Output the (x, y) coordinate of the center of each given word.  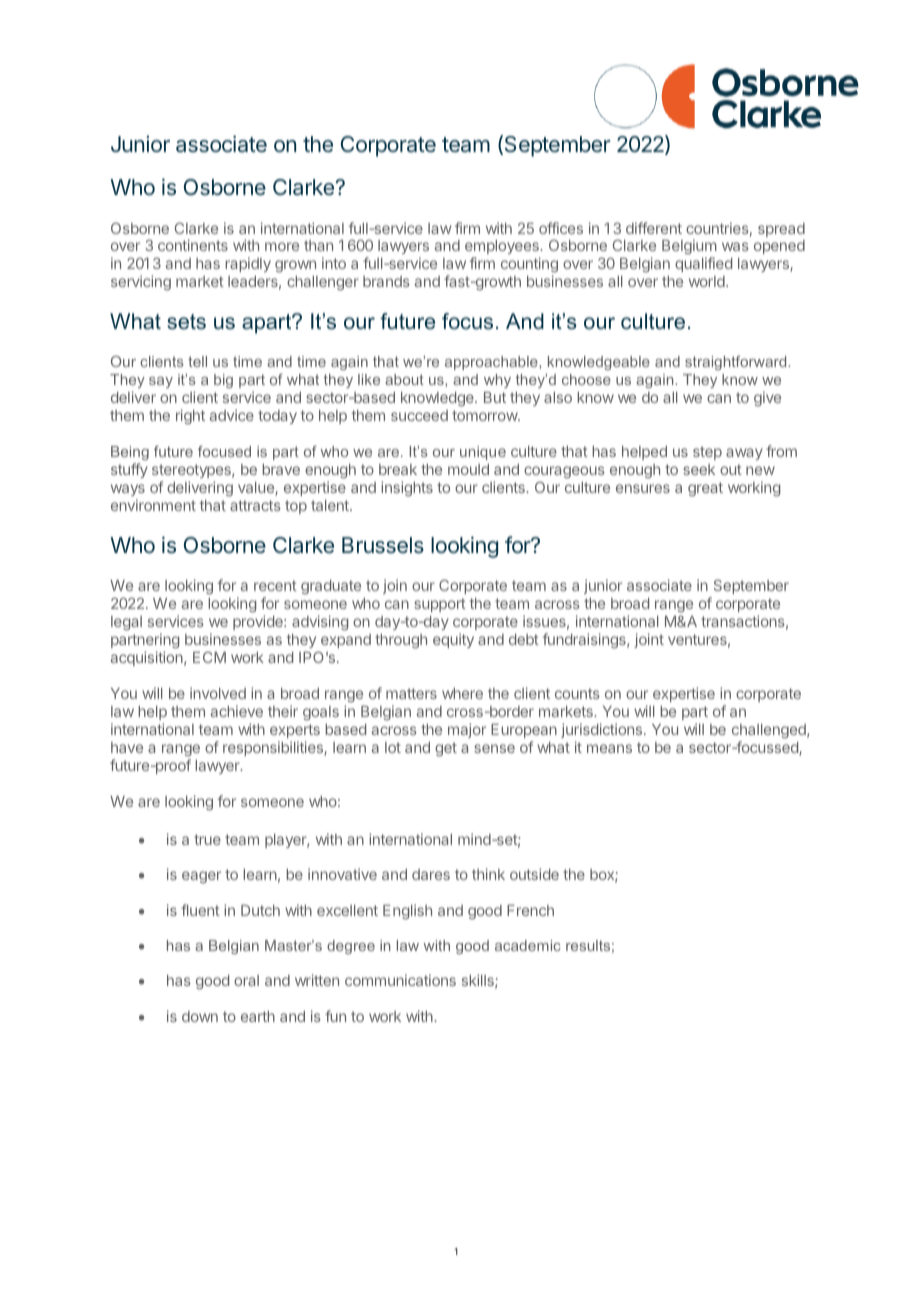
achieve (237, 711)
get (446, 749)
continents (193, 245)
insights (407, 489)
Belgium (689, 248)
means (609, 748)
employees (503, 249)
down (200, 1016)
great (705, 489)
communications (400, 980)
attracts (255, 505)
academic (528, 945)
